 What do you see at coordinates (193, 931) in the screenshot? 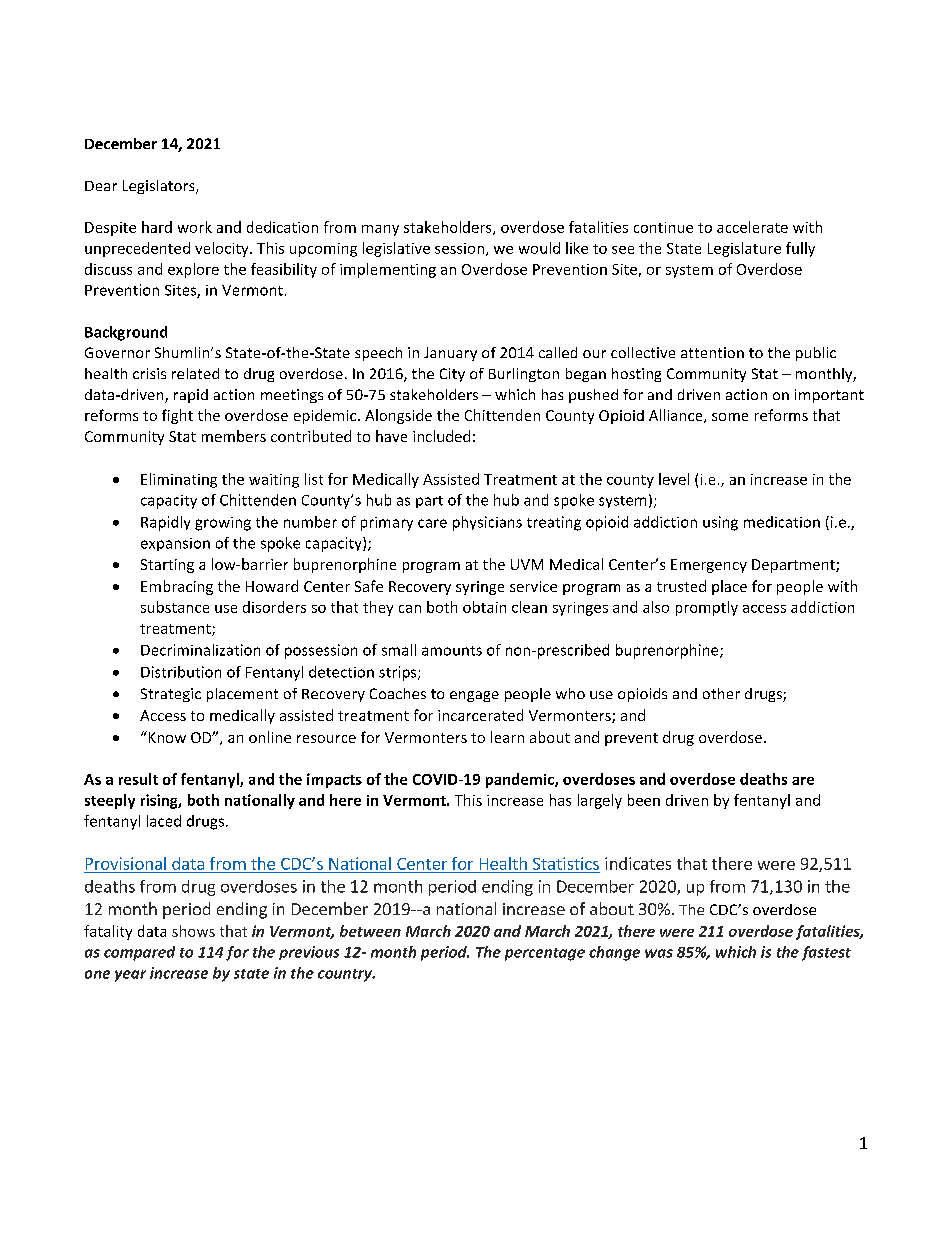
I see `shows` at bounding box center [193, 931].
